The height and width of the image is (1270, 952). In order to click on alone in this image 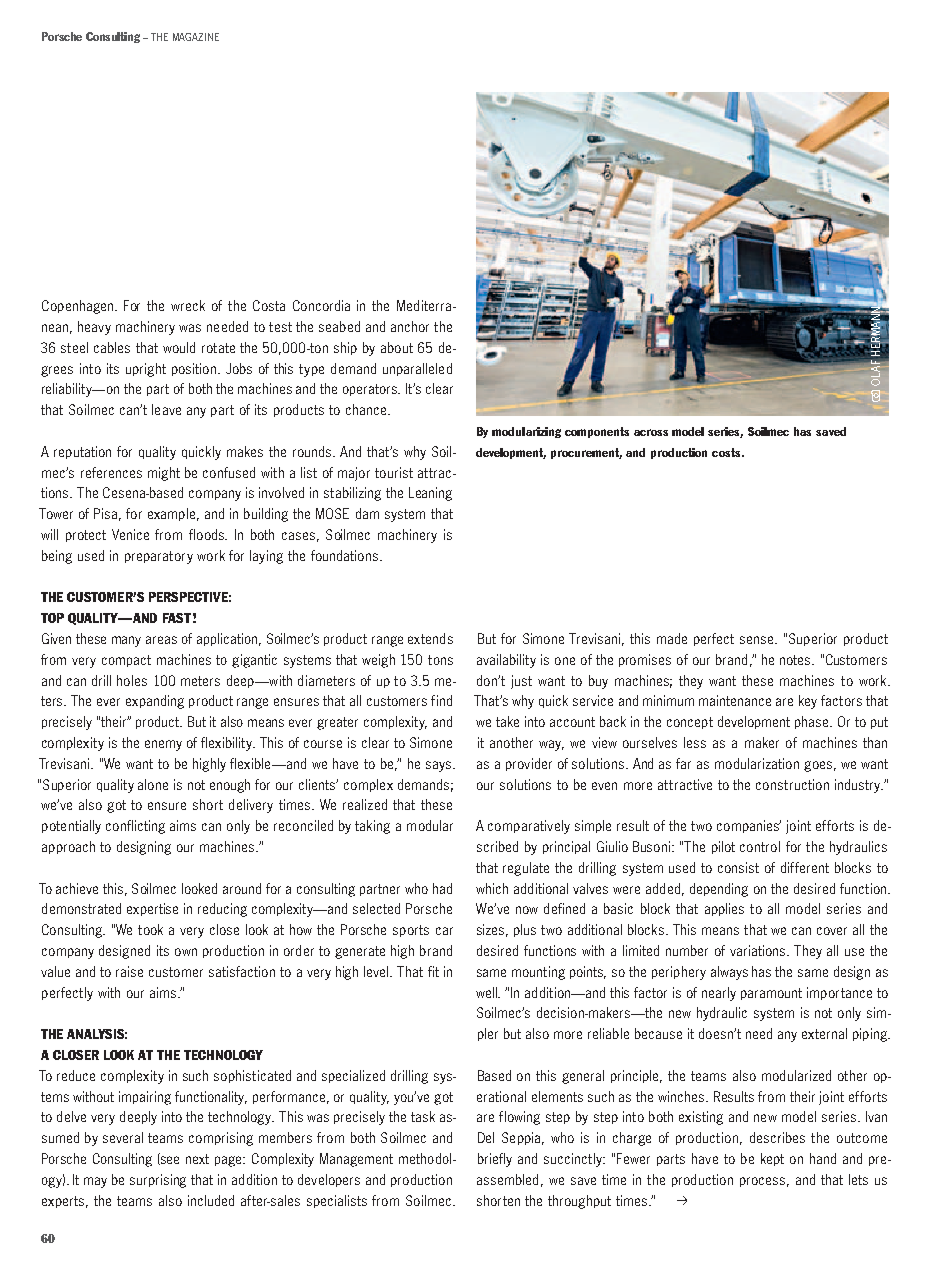, I will do `click(153, 784)`.
